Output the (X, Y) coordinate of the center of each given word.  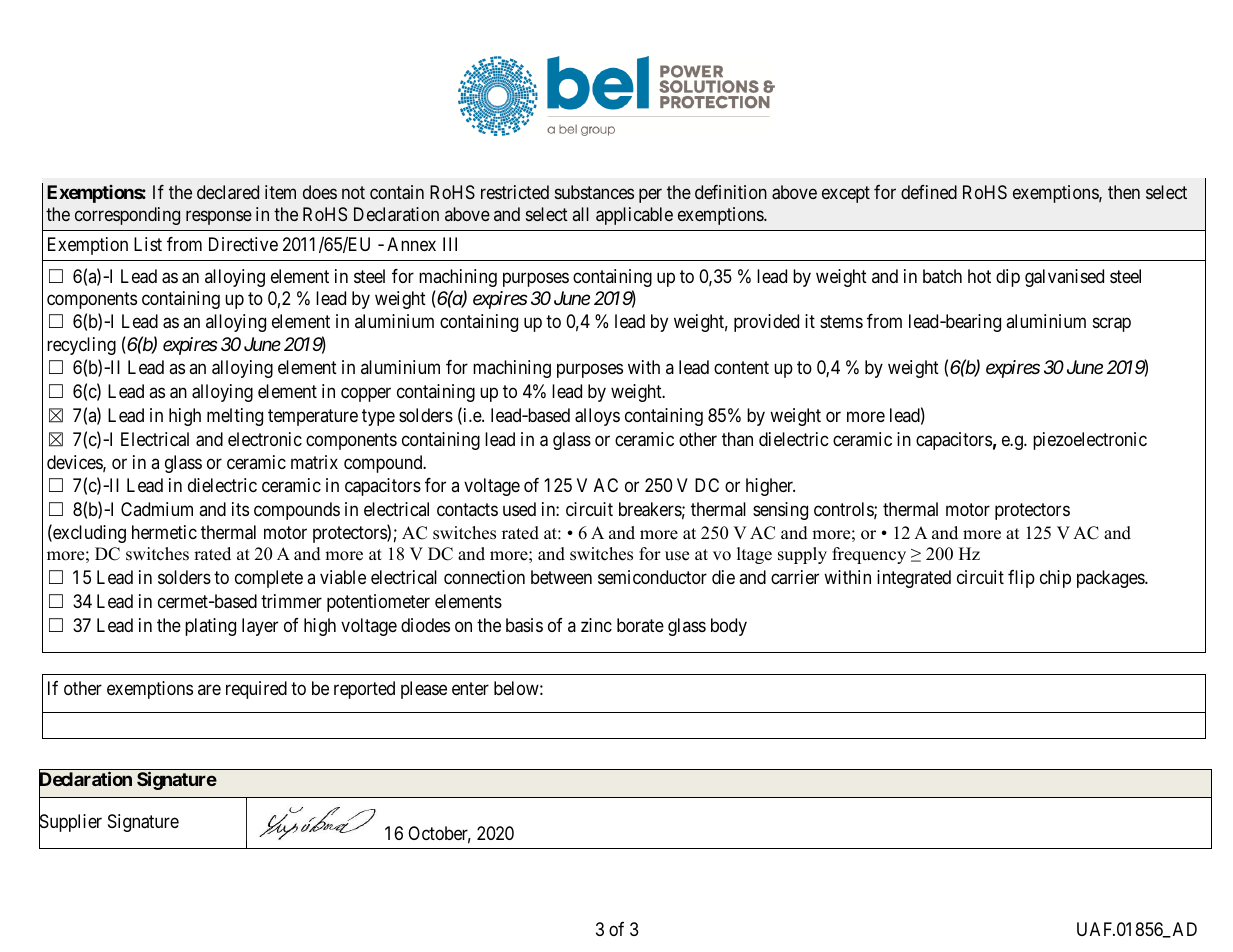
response (219, 217)
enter (470, 688)
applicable (634, 216)
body (729, 627)
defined (929, 192)
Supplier (70, 824)
